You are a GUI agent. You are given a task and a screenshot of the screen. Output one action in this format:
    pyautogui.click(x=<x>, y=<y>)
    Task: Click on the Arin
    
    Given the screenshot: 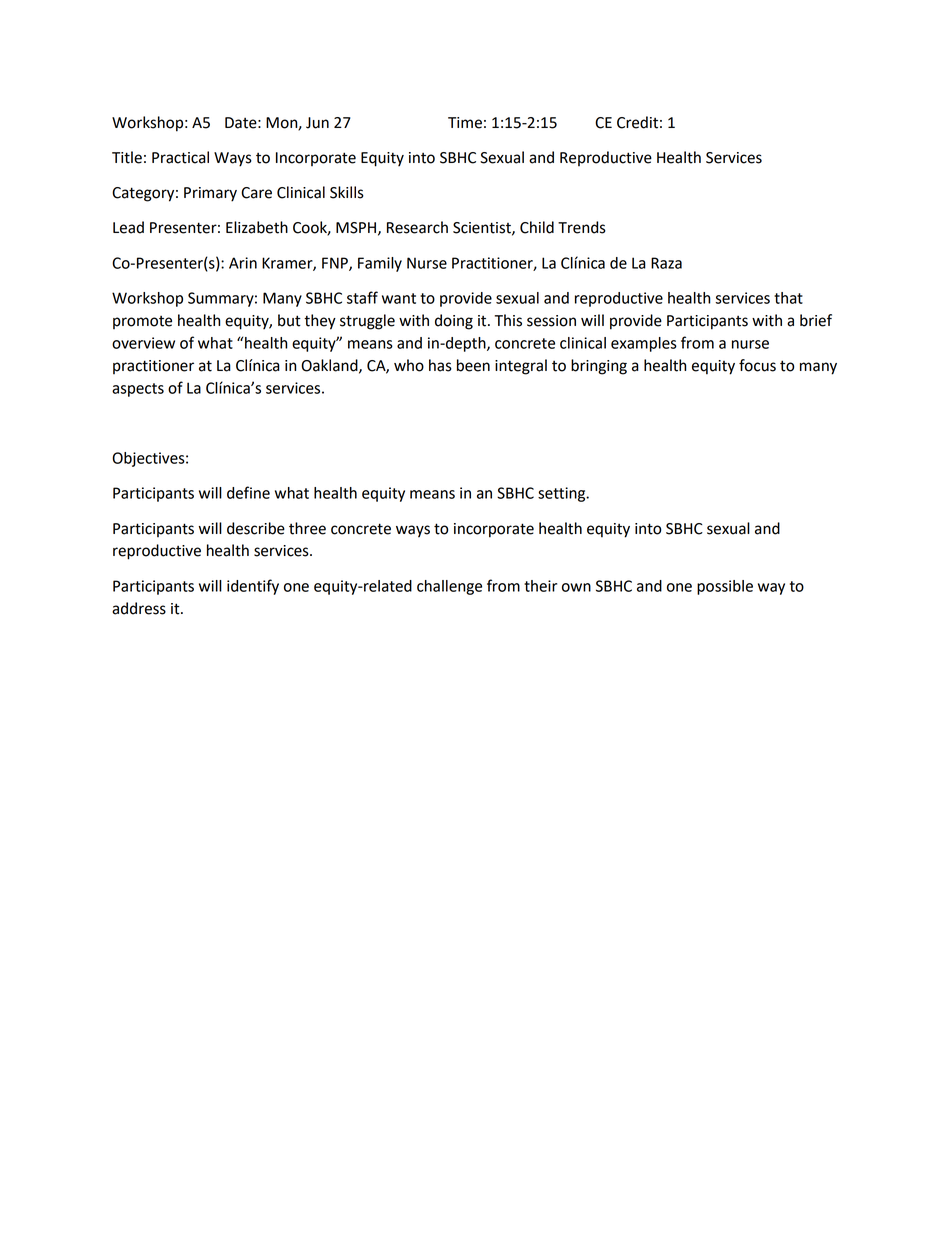 What is the action you would take?
    pyautogui.click(x=243, y=263)
